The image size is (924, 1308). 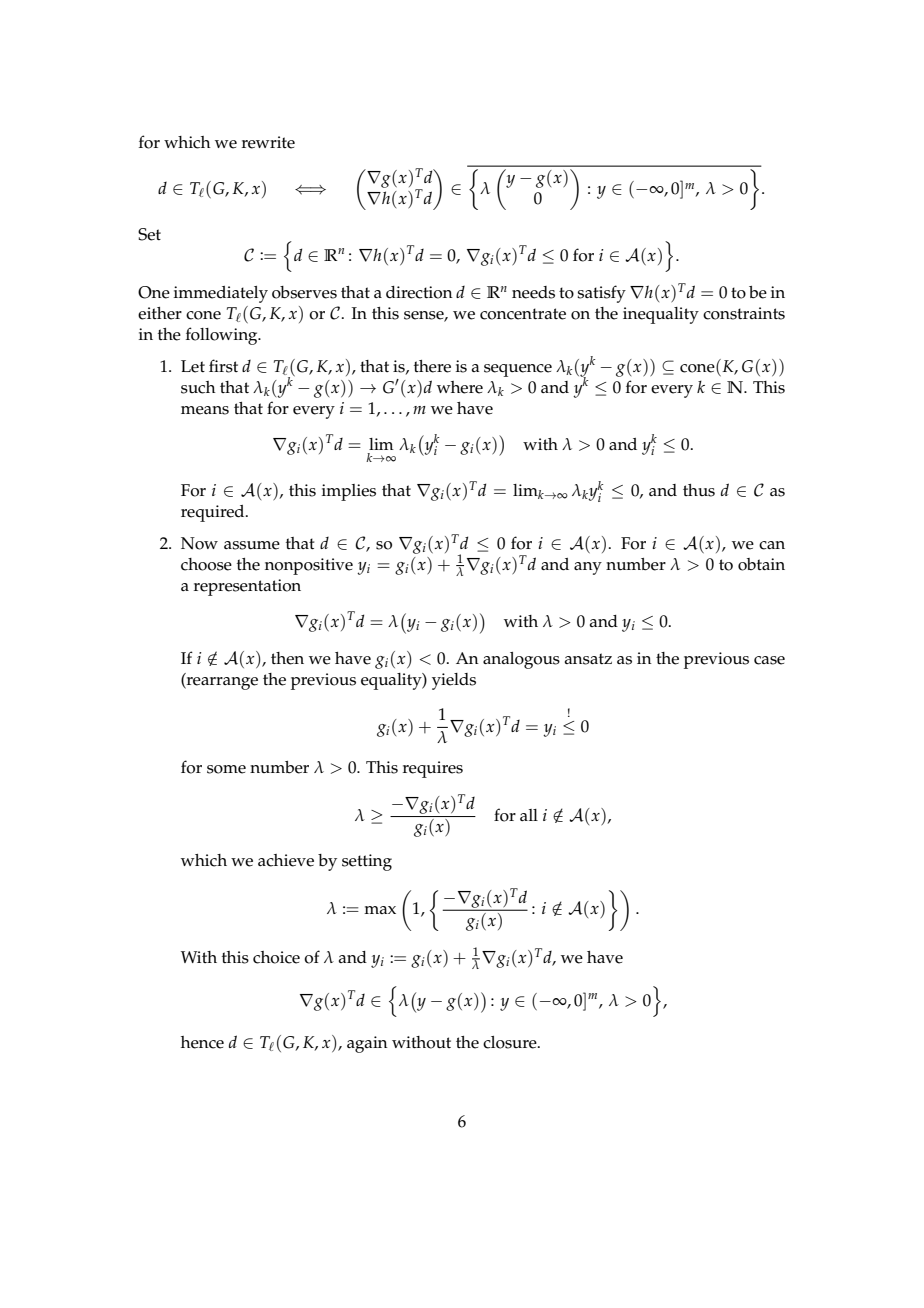 I want to click on where, so click(x=460, y=387).
